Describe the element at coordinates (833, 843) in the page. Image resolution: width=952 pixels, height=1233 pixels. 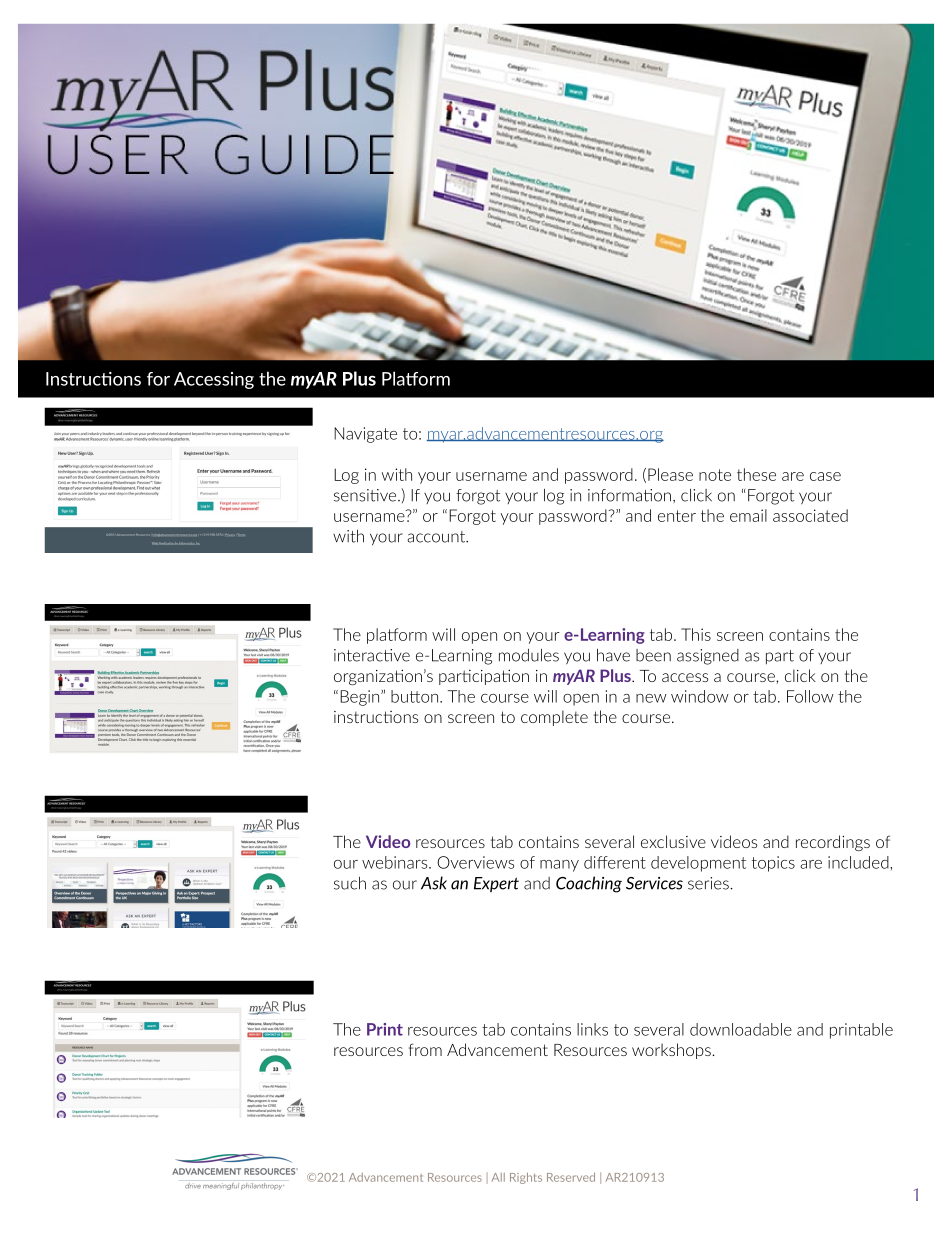
I see `recordings` at that location.
